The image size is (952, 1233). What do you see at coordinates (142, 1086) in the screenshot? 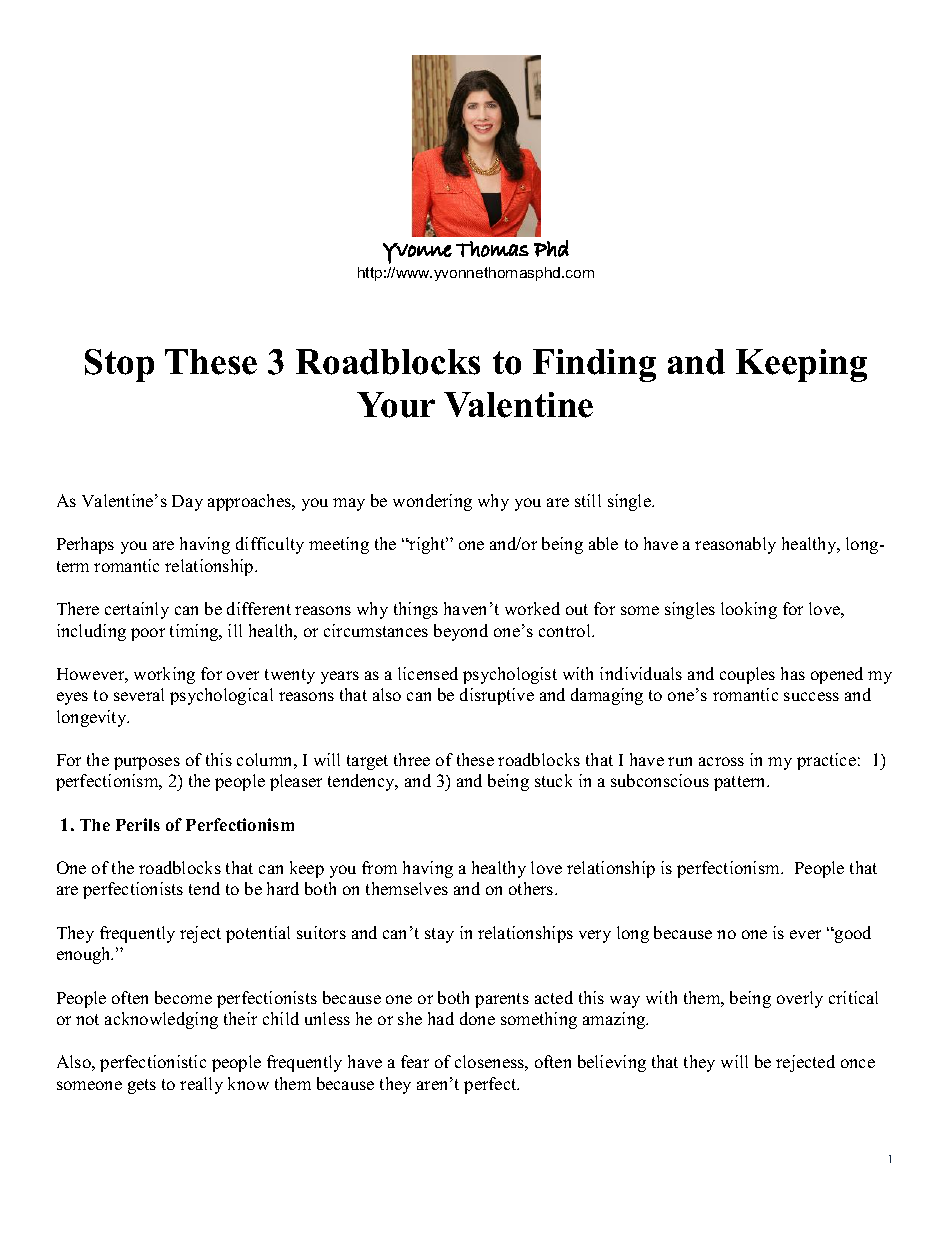
I see `gets` at bounding box center [142, 1086].
